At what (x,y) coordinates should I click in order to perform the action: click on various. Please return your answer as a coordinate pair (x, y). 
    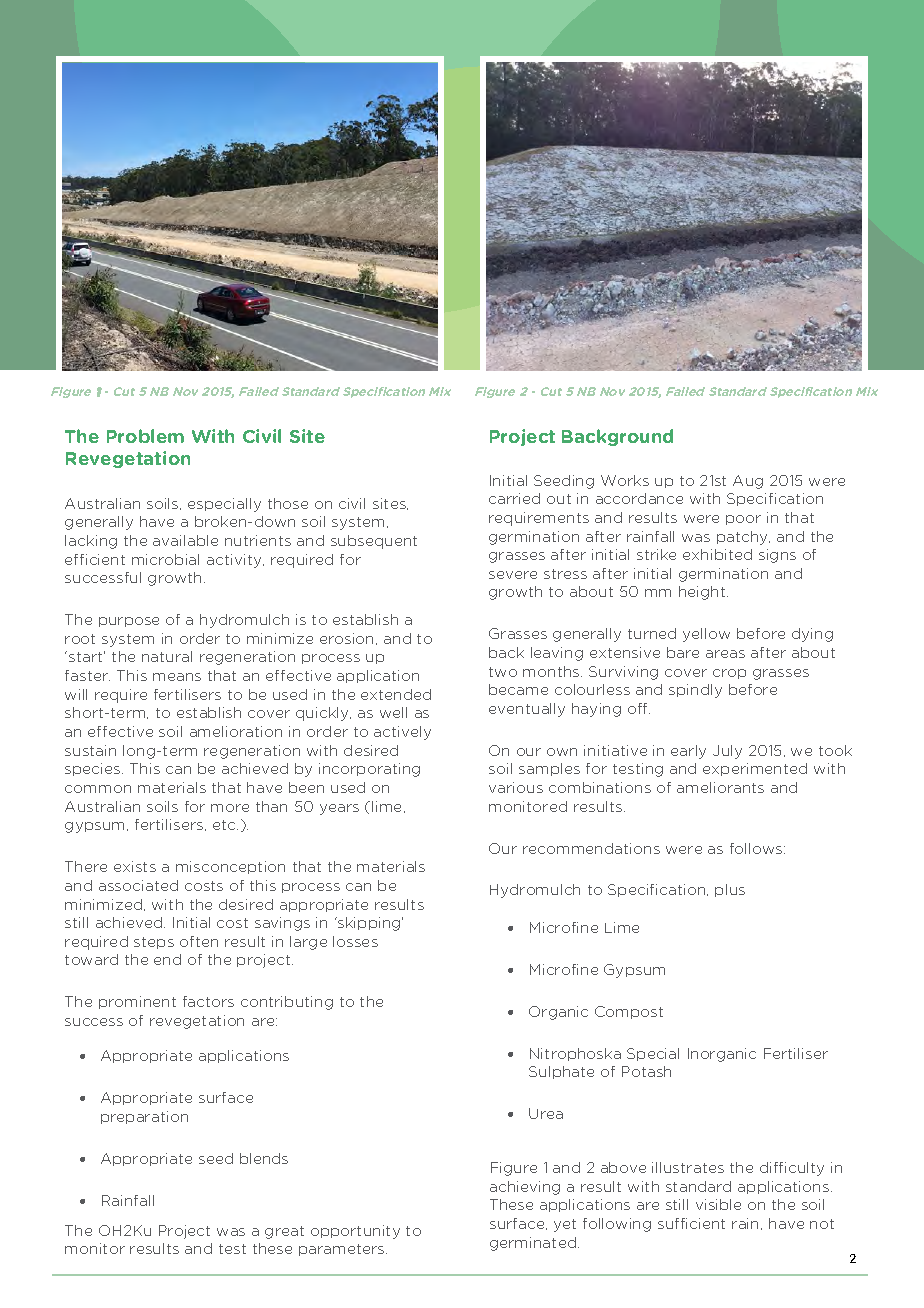
    Looking at the image, I should click on (516, 787).
